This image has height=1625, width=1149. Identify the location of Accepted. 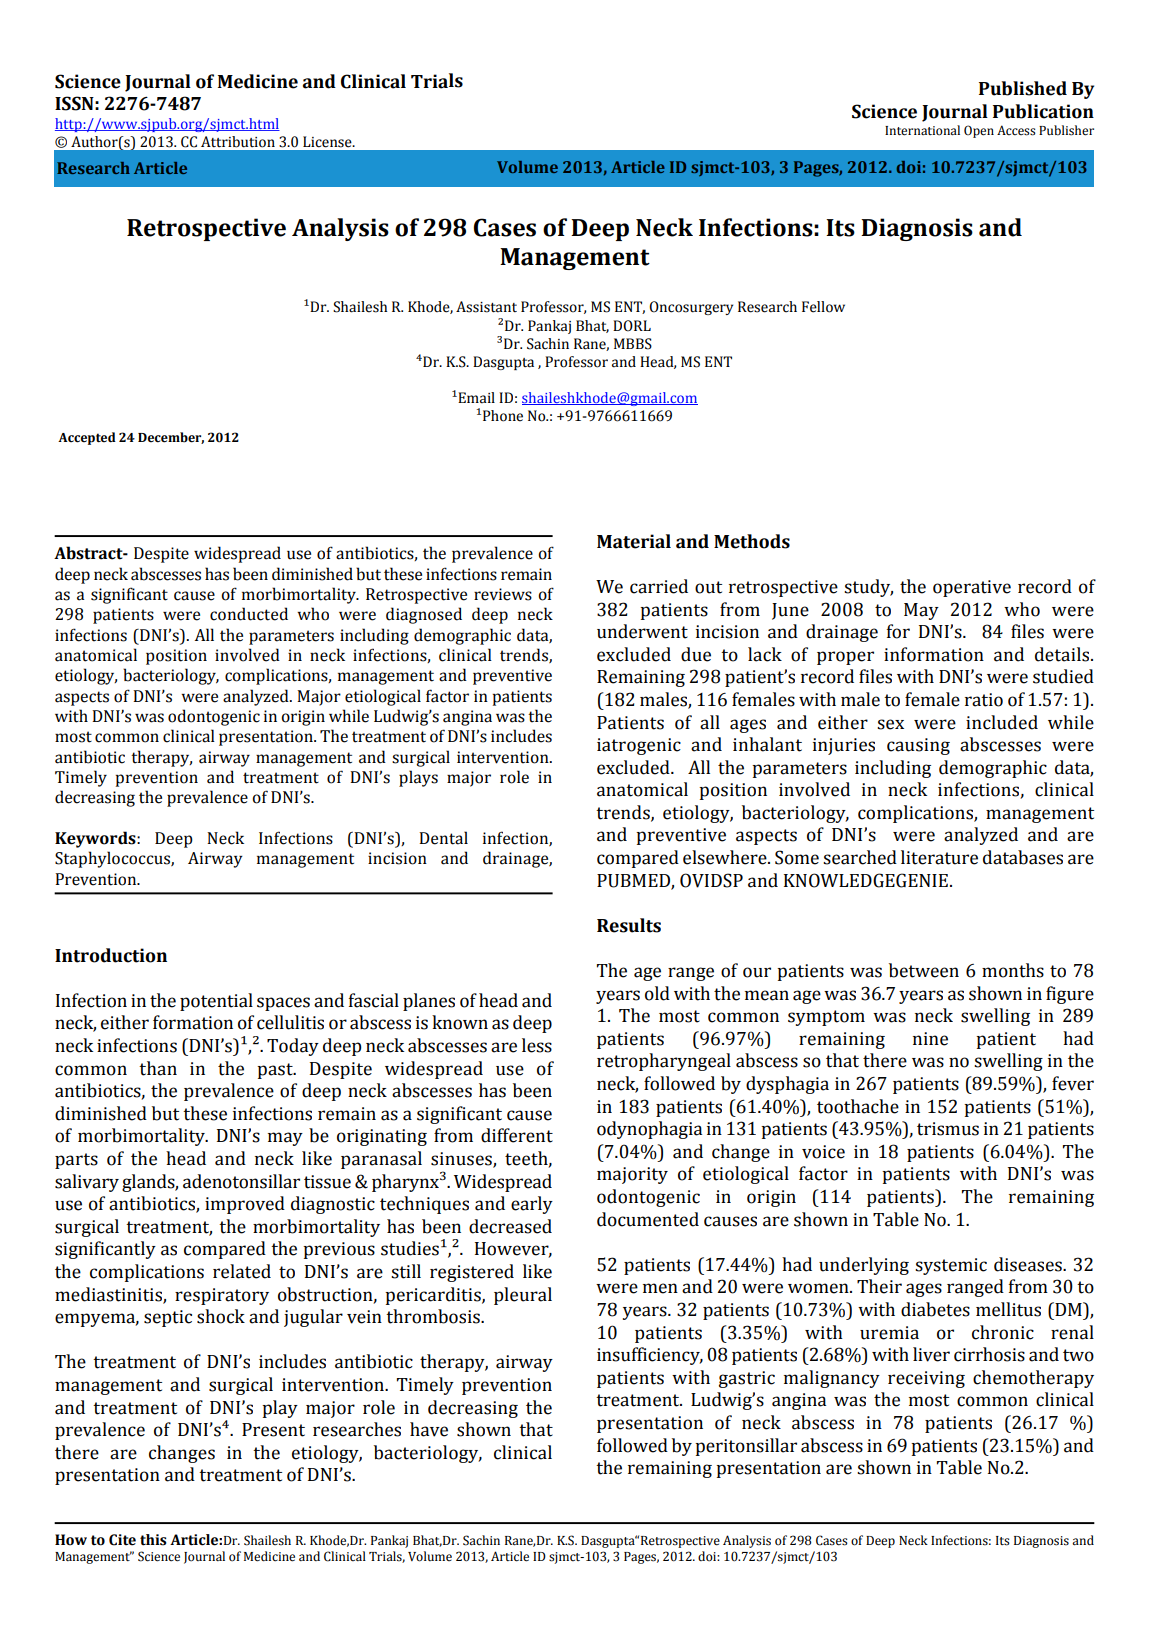
(87, 438).
